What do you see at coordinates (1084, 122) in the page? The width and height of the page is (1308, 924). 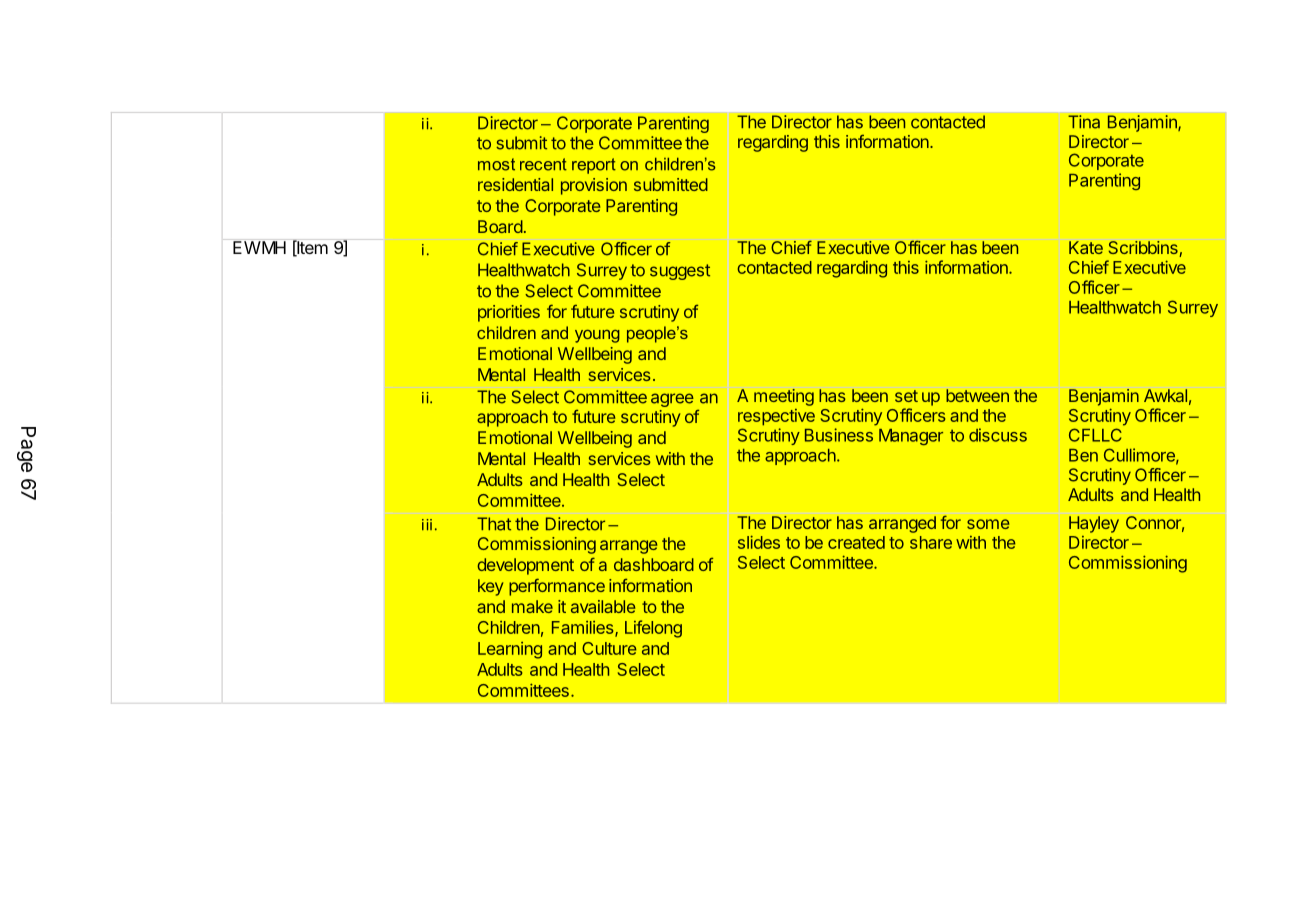 I see `Tina` at bounding box center [1084, 122].
